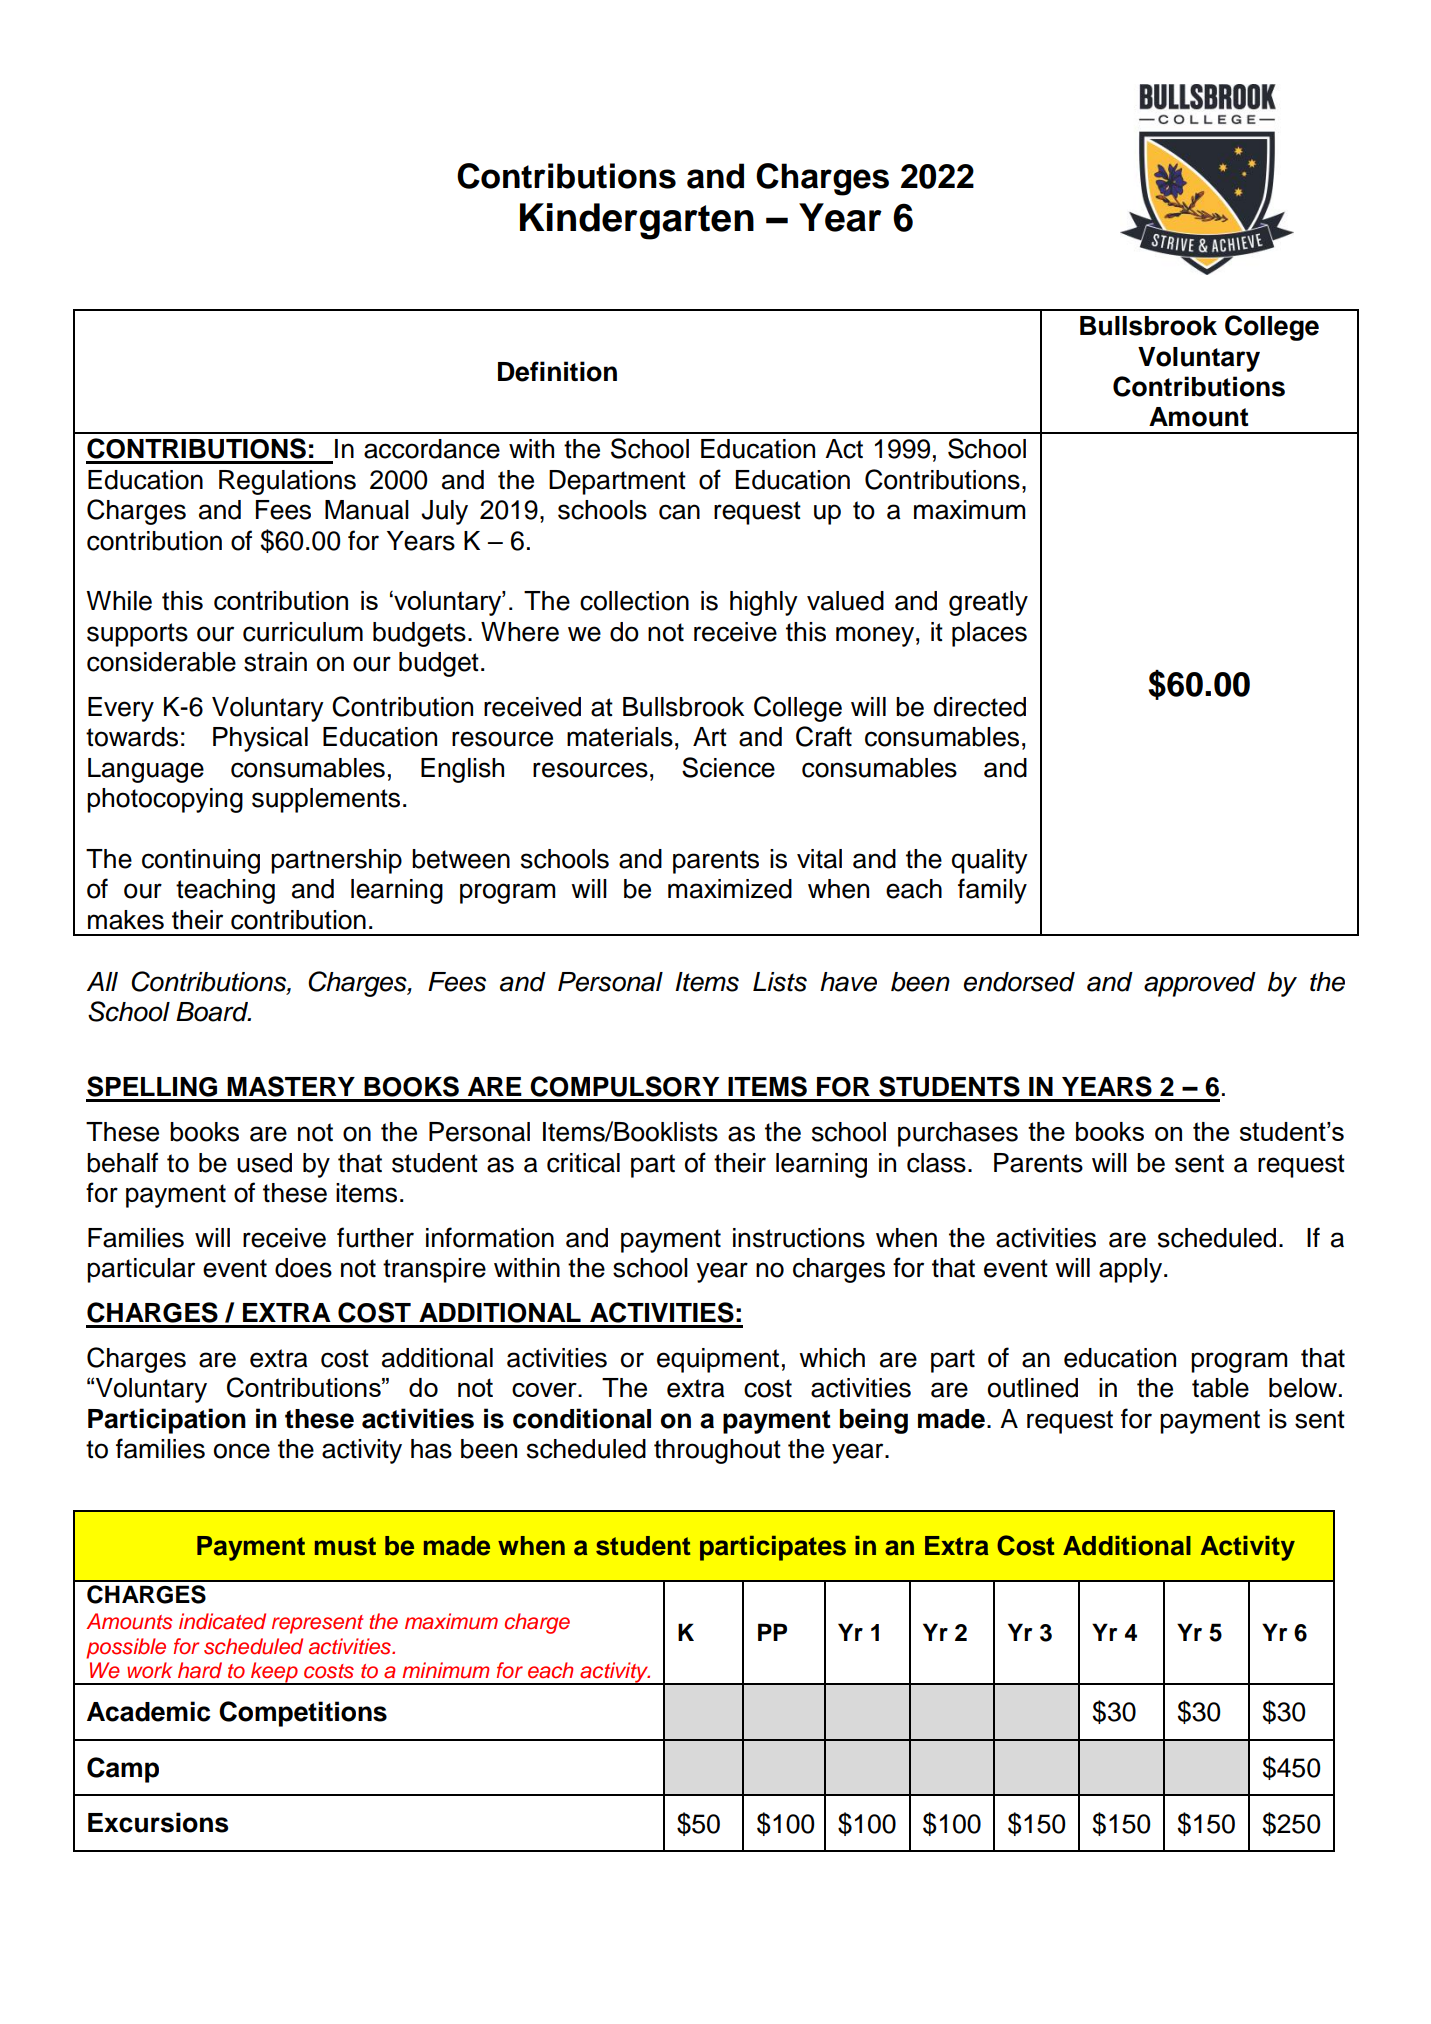 The image size is (1431, 2024). Describe the element at coordinates (303, 1714) in the screenshot. I see `Competitions` at that location.
